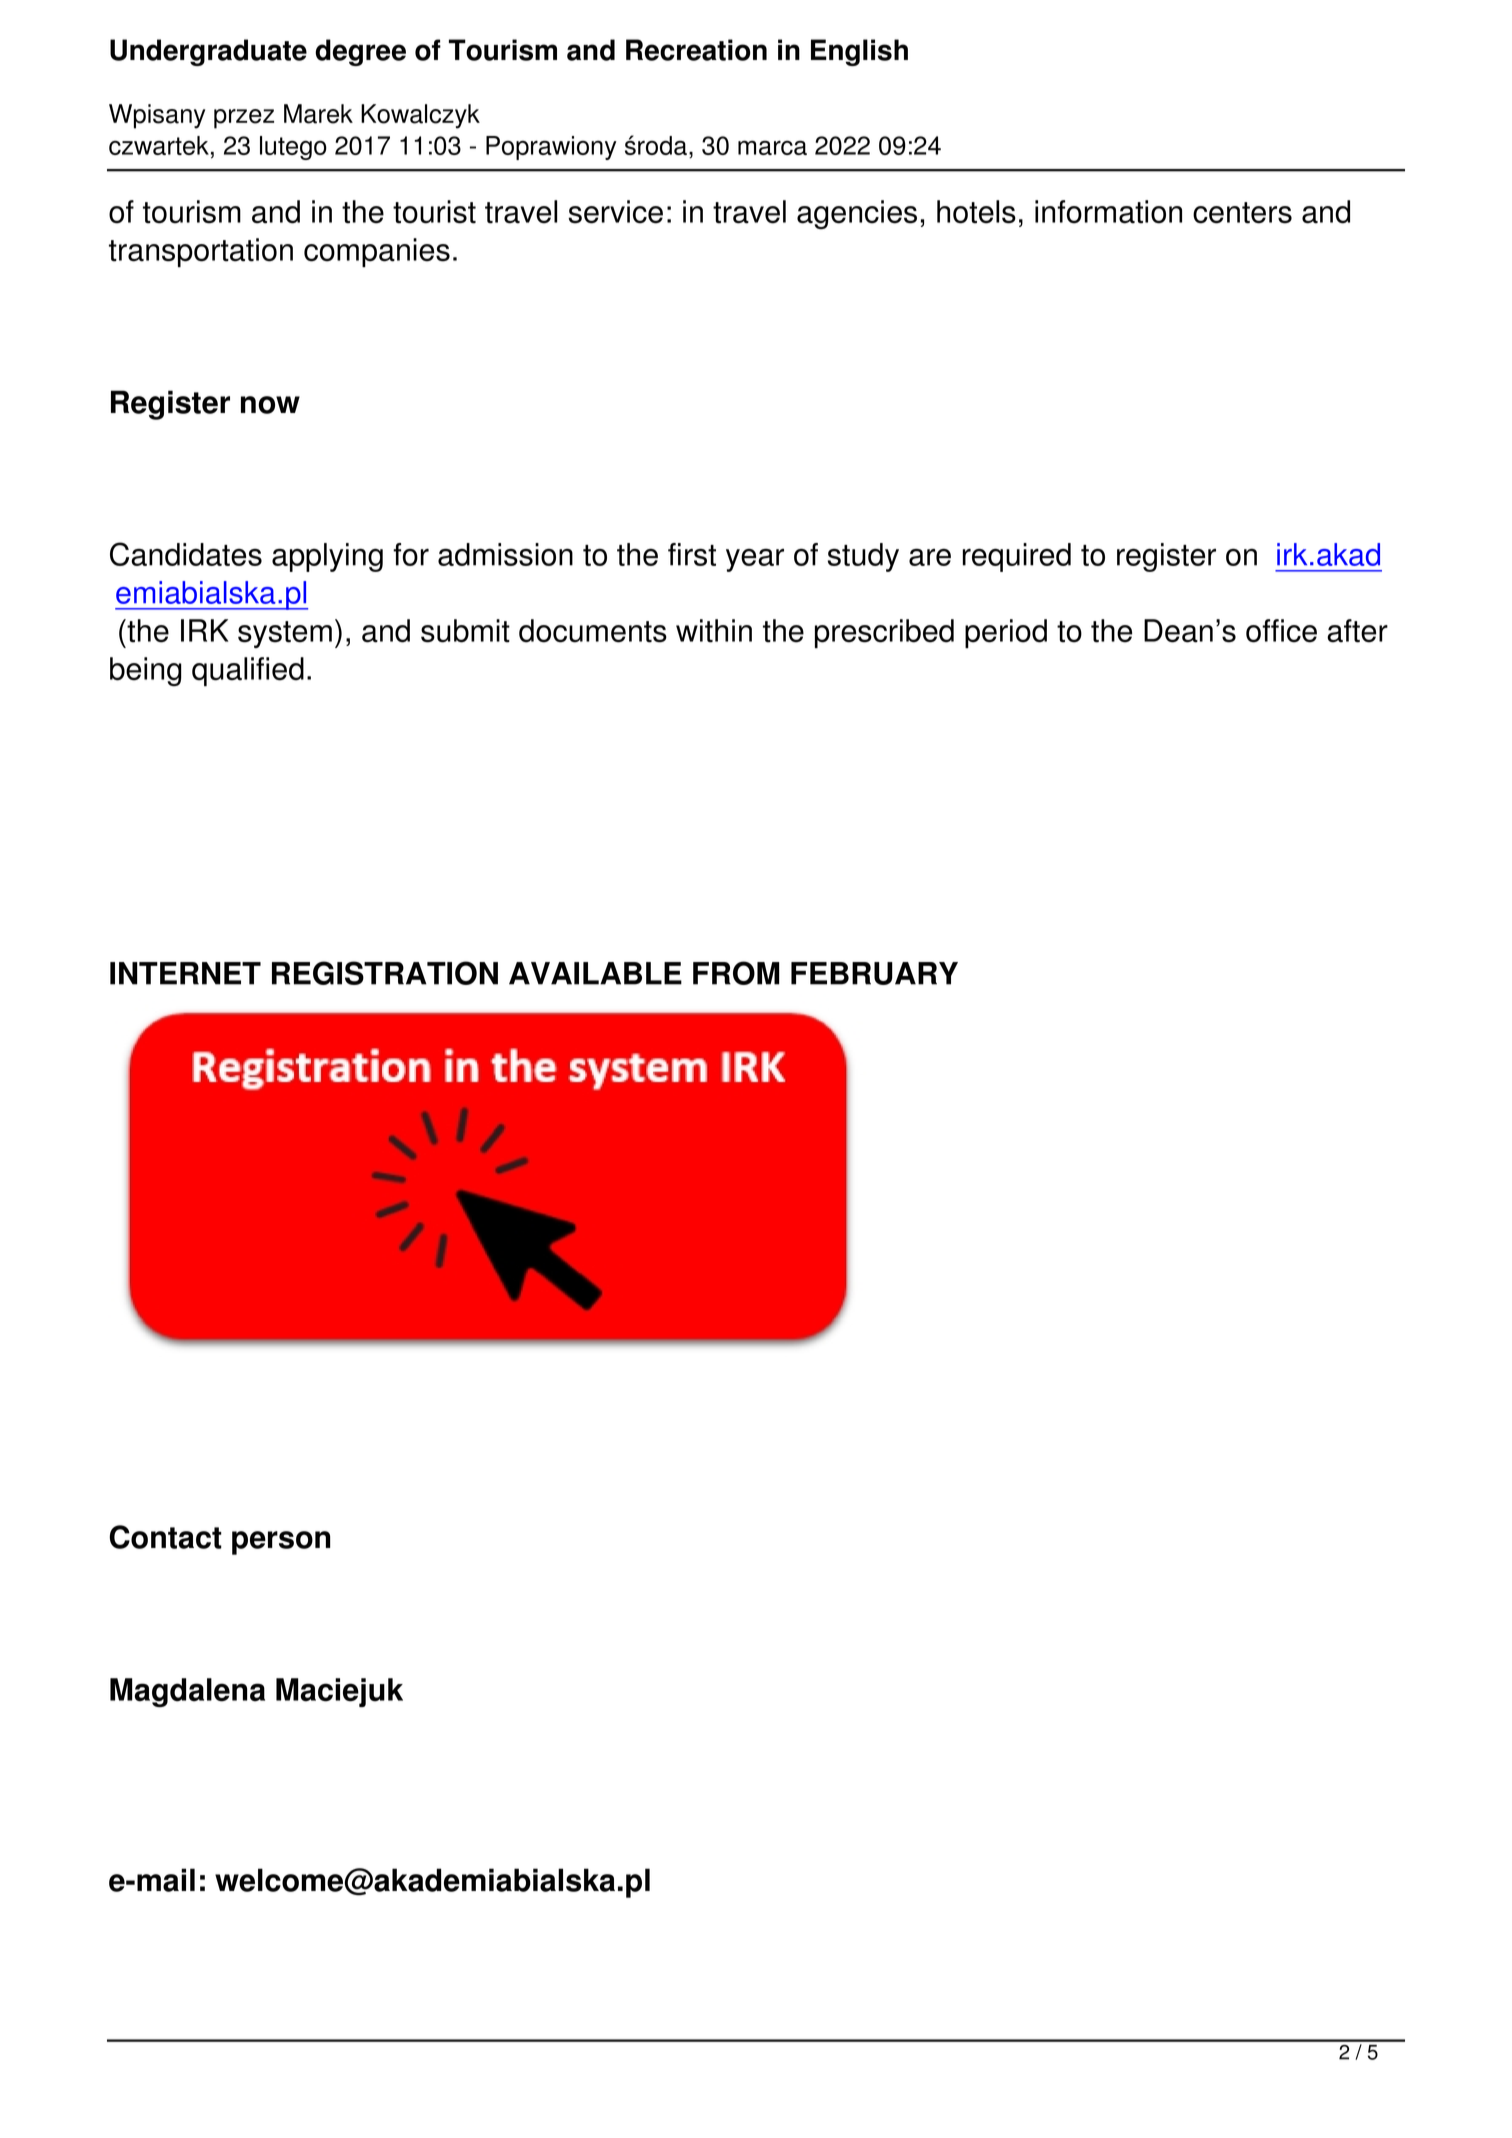  I want to click on REGISTRATION, so click(385, 973).
